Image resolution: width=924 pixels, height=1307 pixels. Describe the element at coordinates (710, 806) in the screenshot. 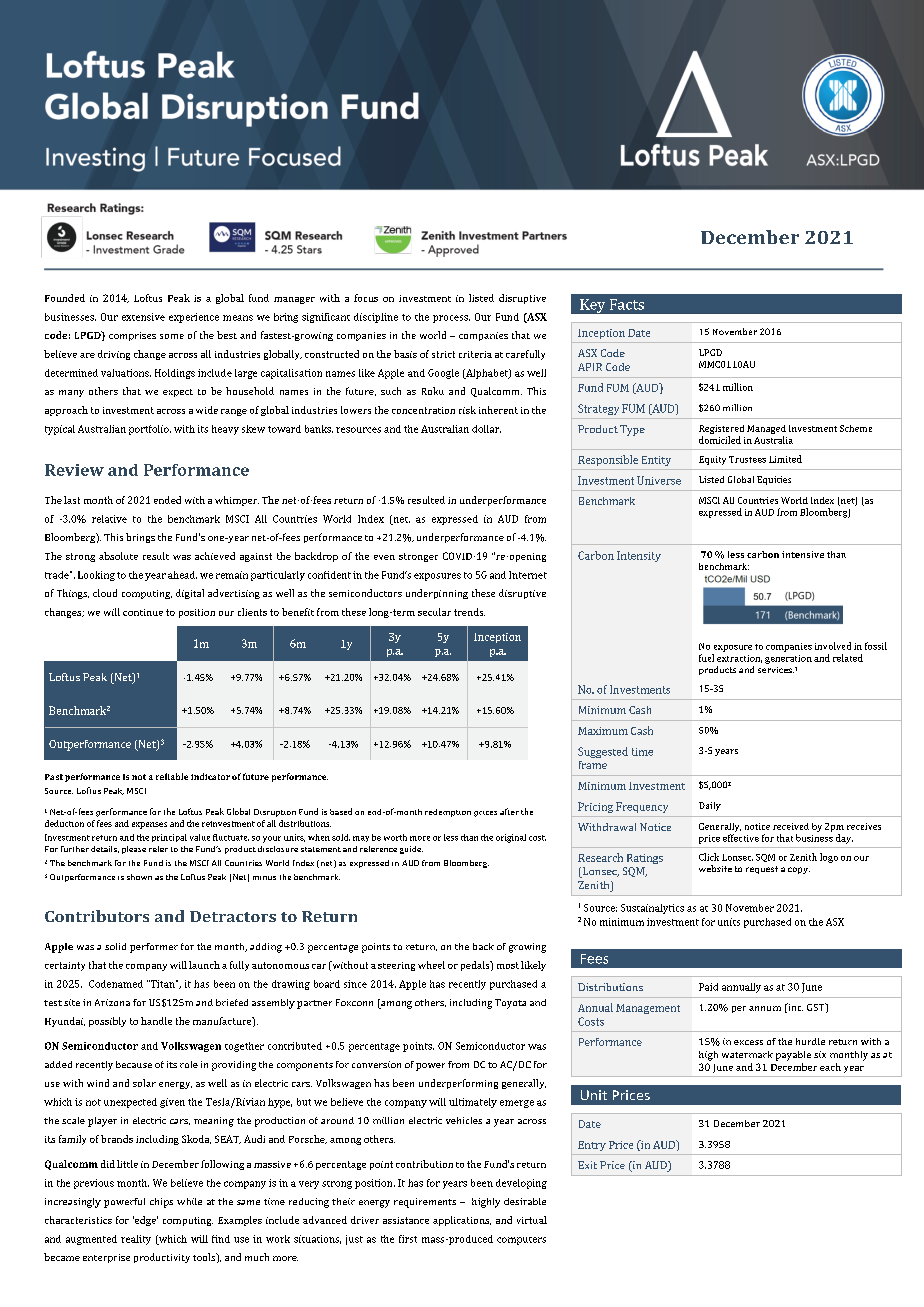

I see `Daily` at that location.
